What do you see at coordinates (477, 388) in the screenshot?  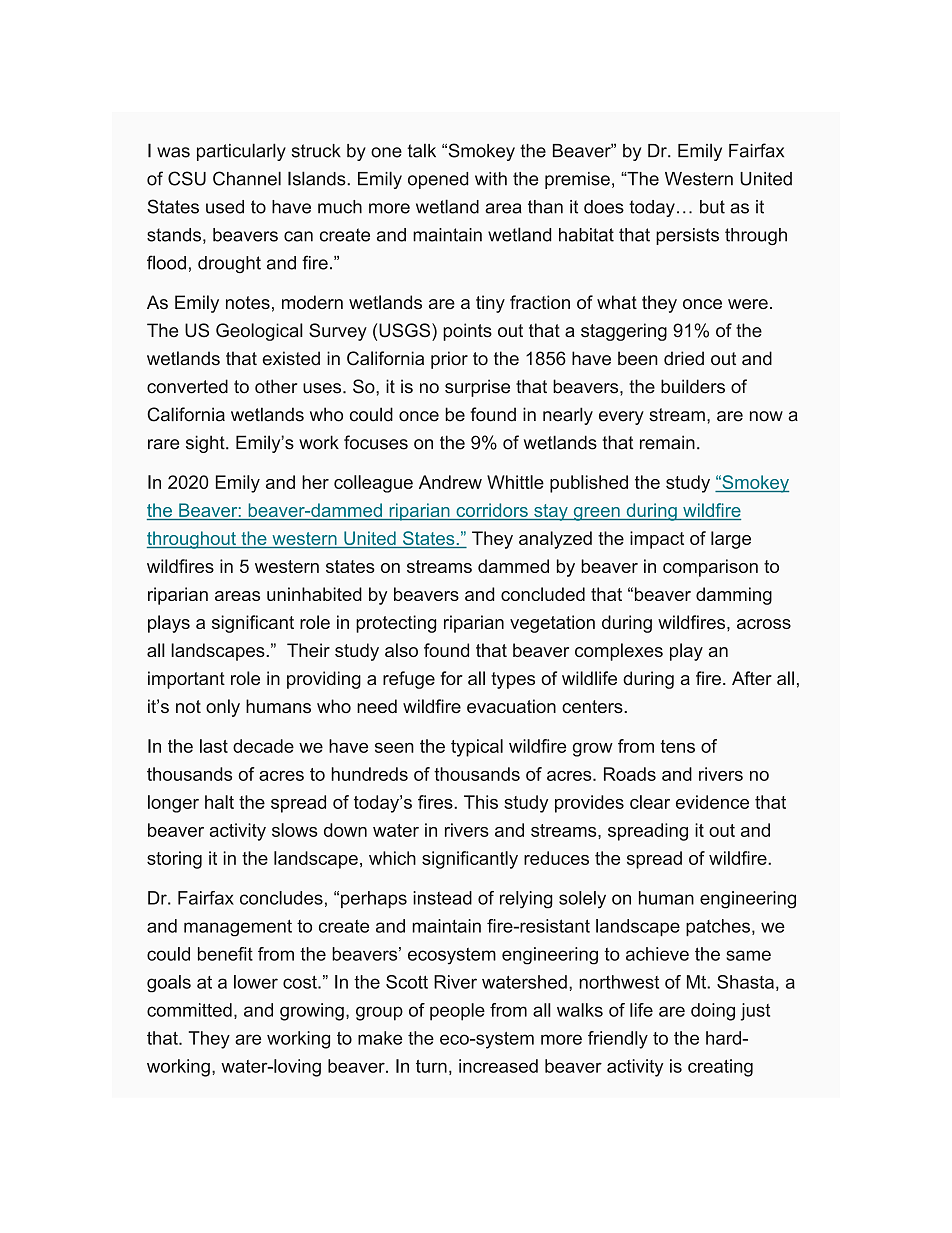 I see `surprise` at bounding box center [477, 388].
